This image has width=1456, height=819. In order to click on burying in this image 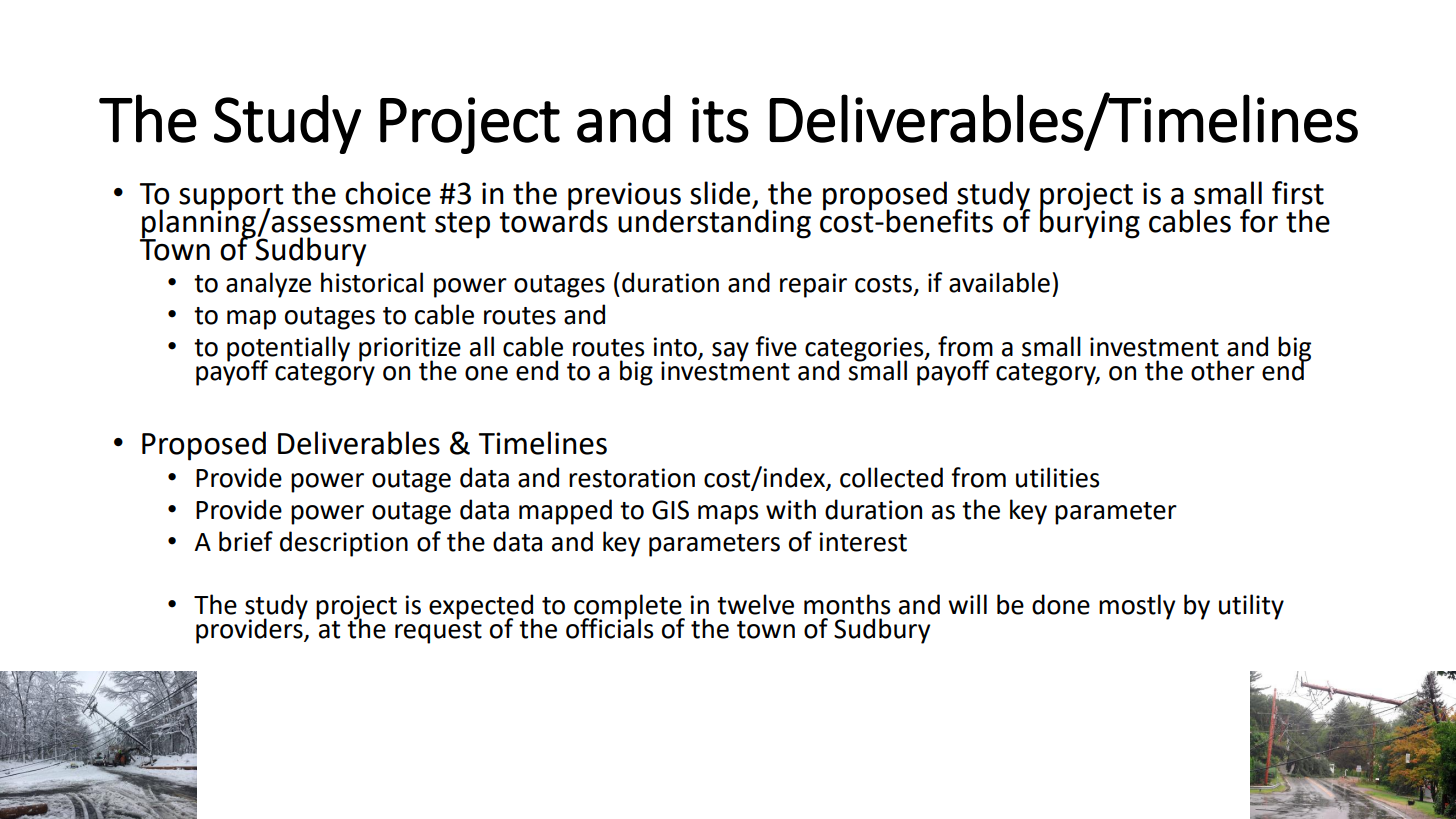, I will do `click(1090, 222)`.
